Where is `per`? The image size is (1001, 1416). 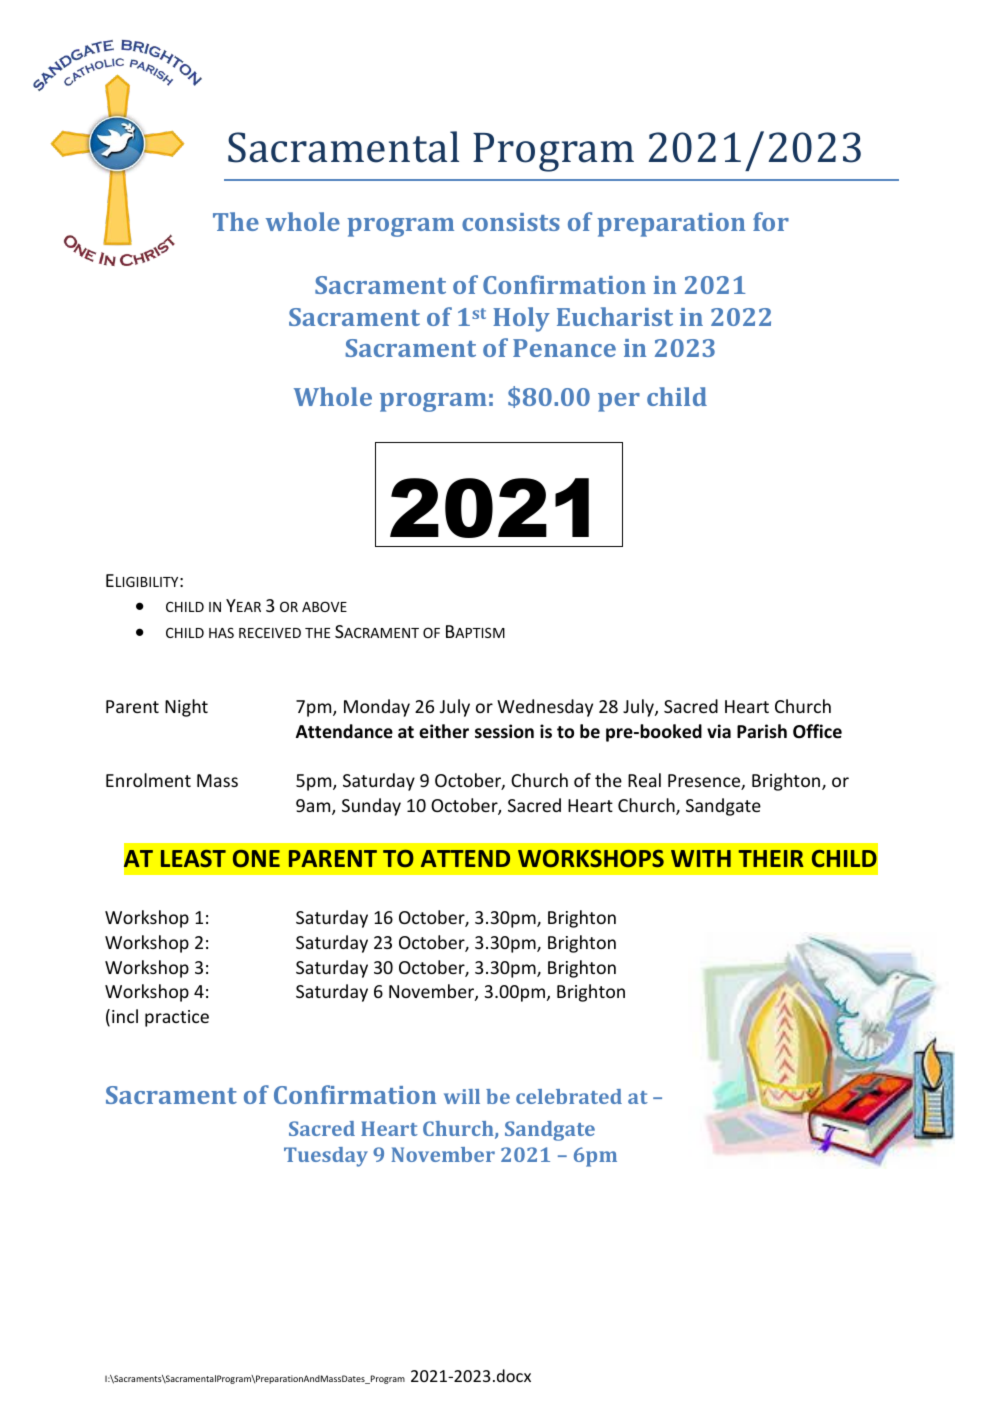
per is located at coordinates (619, 402).
